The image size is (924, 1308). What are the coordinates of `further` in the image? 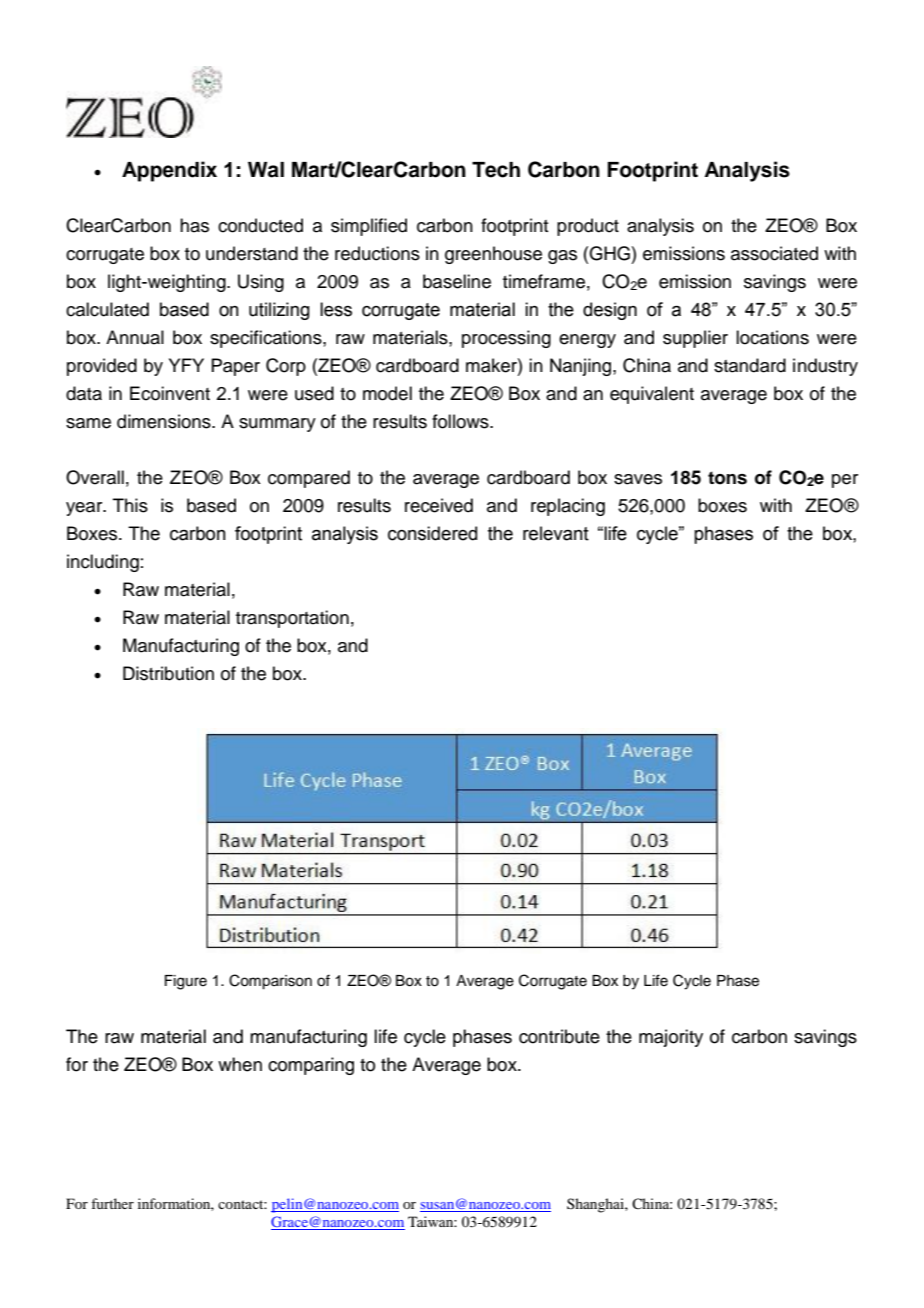 It's located at (112, 1203).
